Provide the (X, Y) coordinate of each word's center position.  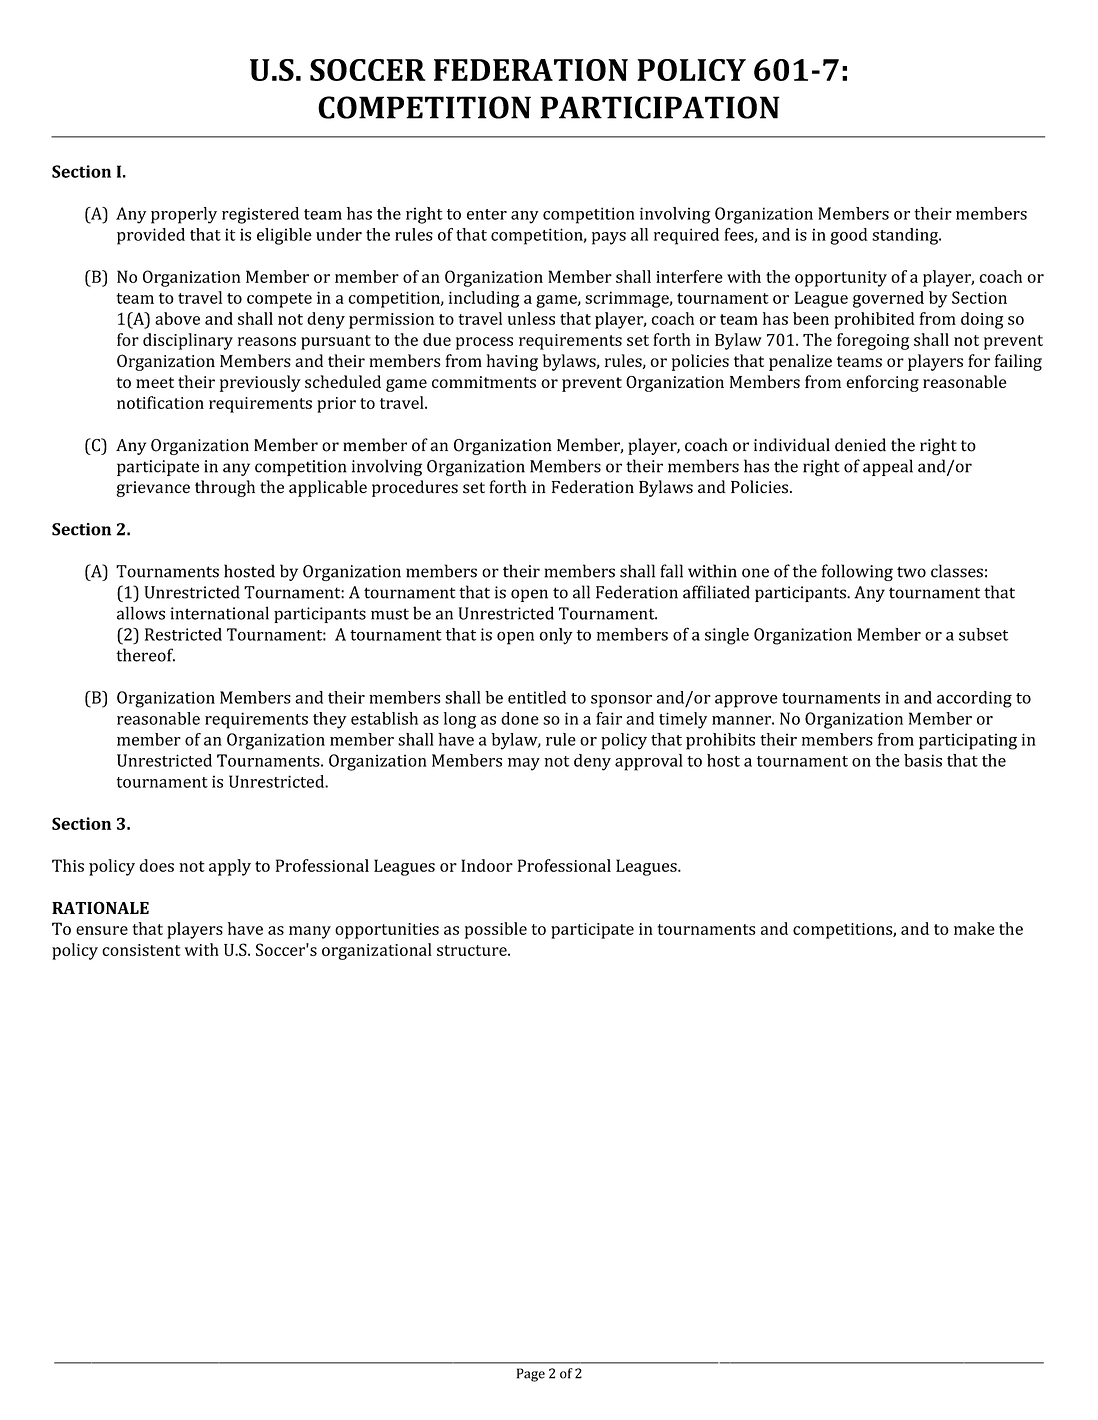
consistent (141, 950)
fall (671, 571)
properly (184, 215)
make (974, 928)
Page (531, 1375)
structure (473, 950)
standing (906, 236)
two (911, 572)
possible (496, 930)
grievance (153, 489)
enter (487, 214)
